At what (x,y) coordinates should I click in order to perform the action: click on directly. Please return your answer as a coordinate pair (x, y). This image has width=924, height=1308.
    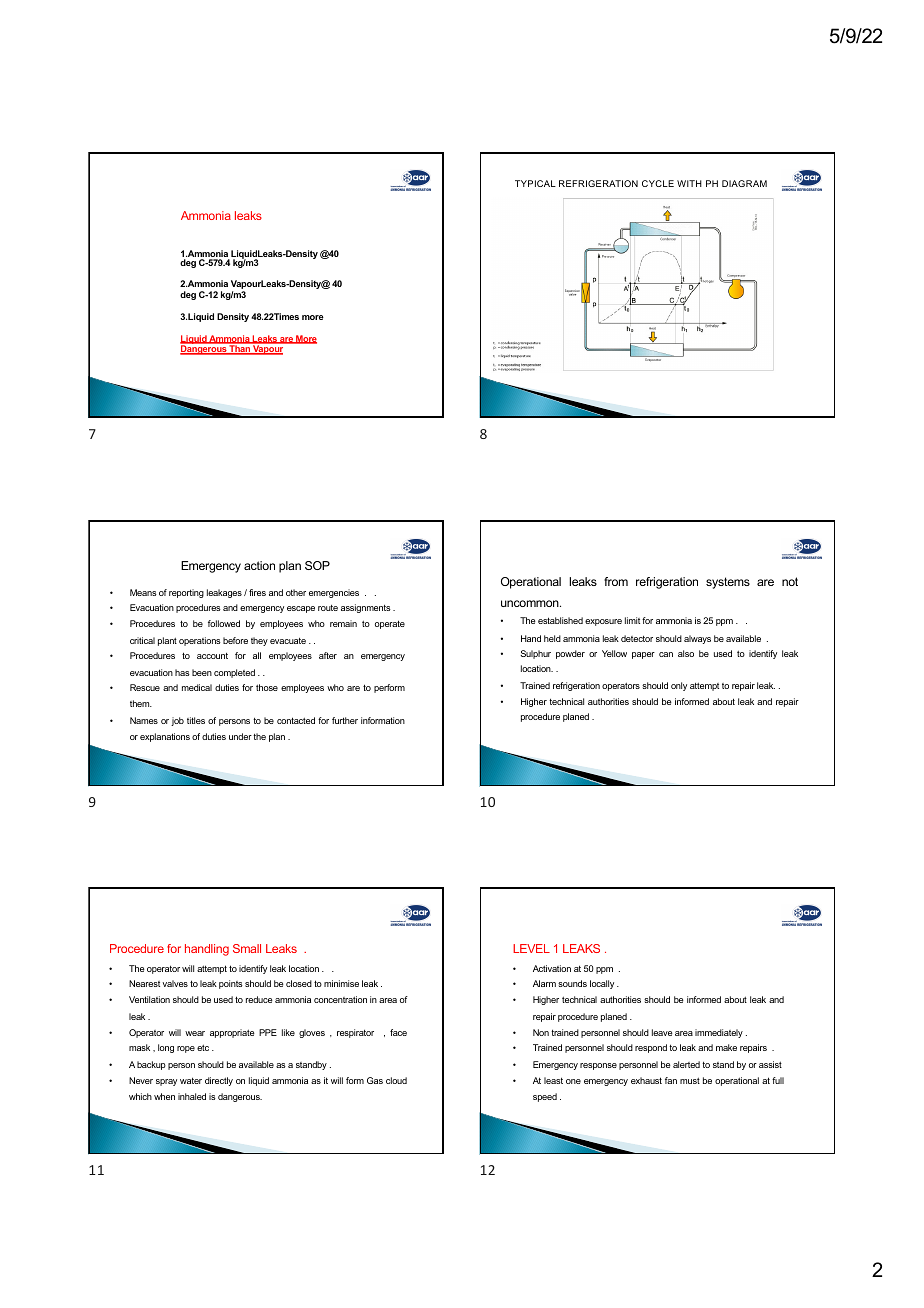
    Looking at the image, I should click on (219, 1081).
